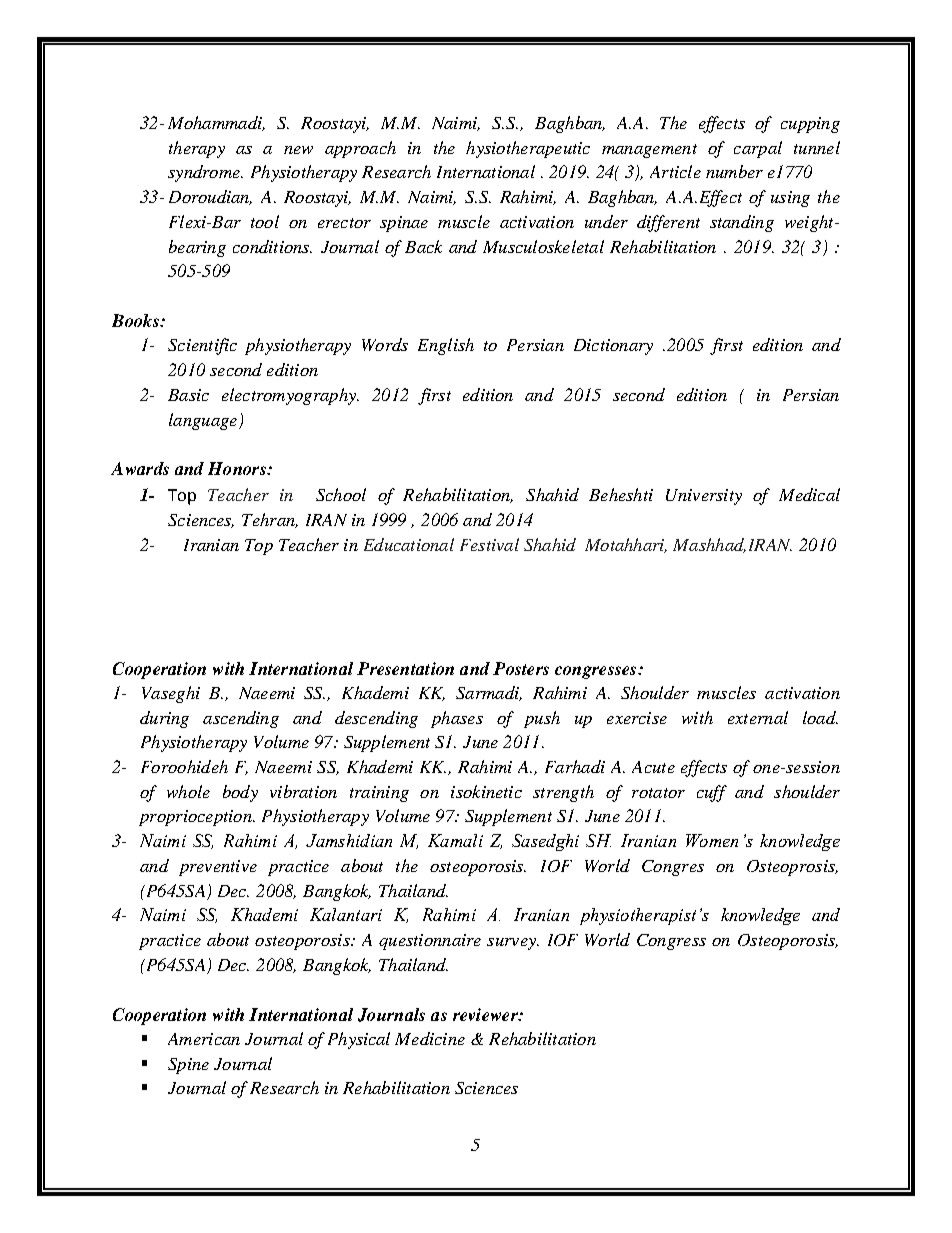  Describe the element at coordinates (241, 719) in the document. I see `ascending` at that location.
